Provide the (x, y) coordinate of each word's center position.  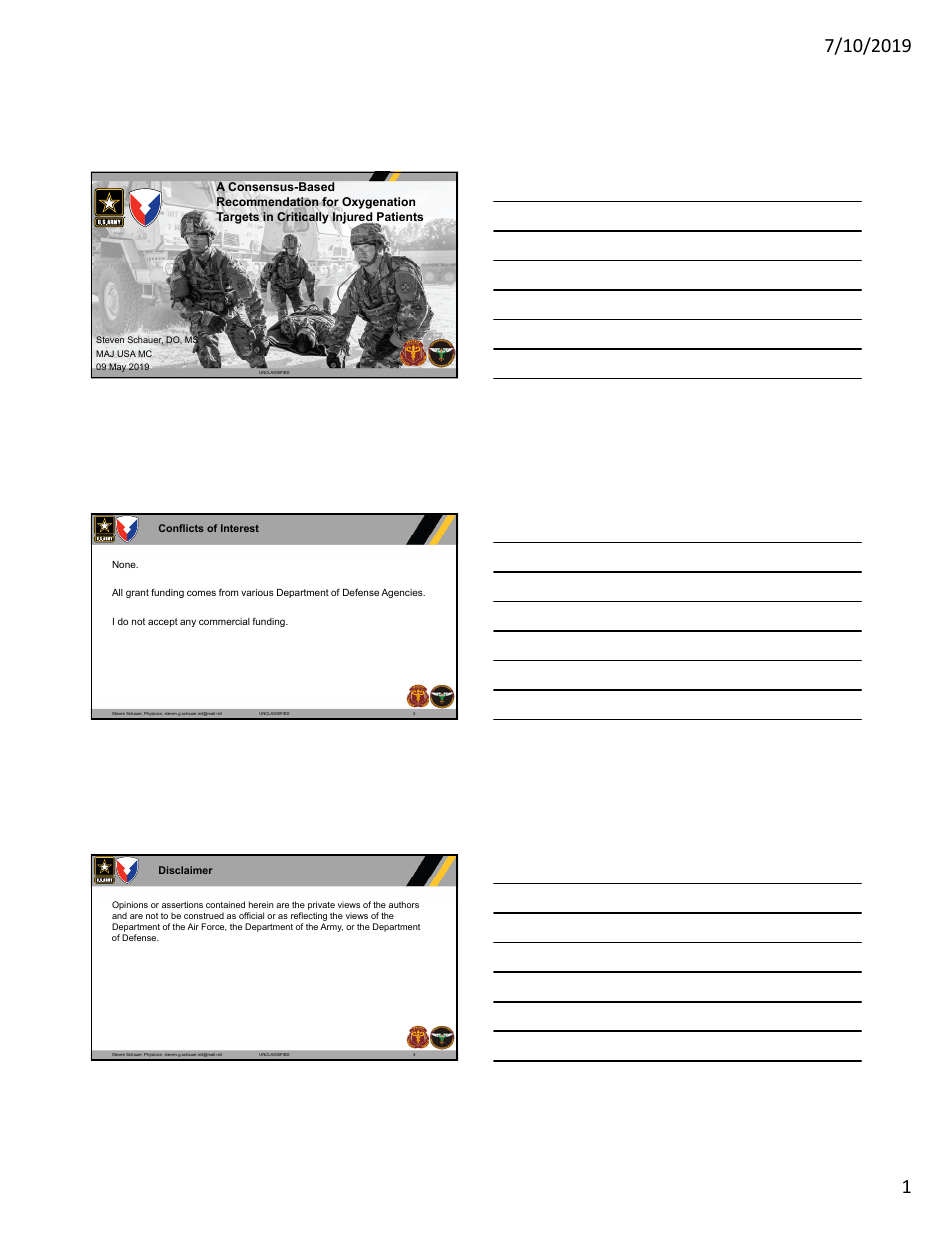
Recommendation (267, 202)
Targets (238, 217)
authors (404, 904)
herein (261, 904)
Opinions (130, 907)
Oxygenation (378, 203)
